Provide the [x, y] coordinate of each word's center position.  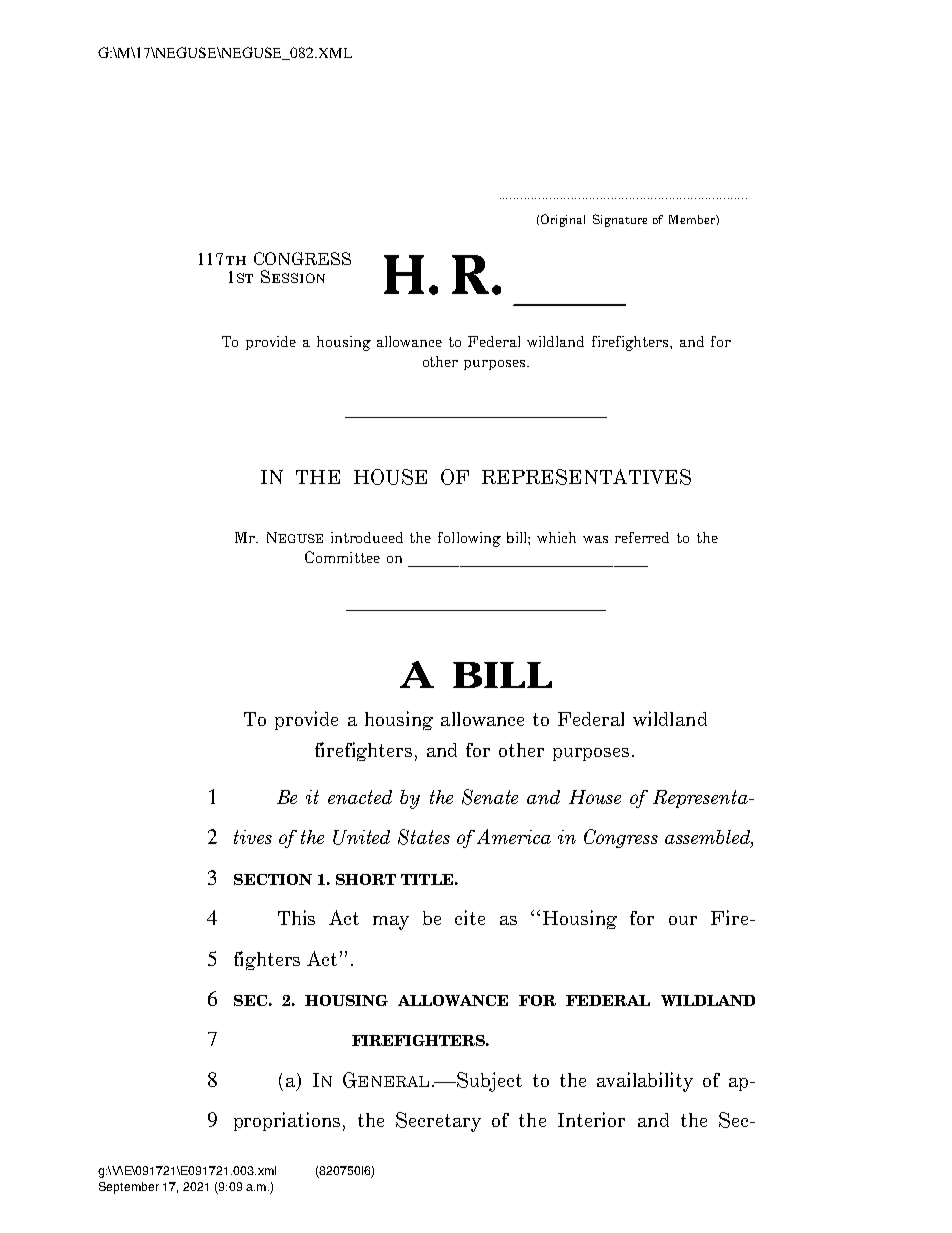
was [595, 539]
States [424, 837]
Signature [620, 220]
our [683, 920]
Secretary [438, 1122]
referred [642, 537]
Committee [342, 557]
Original [563, 220]
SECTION [273, 879]
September [129, 1188]
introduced [367, 537]
